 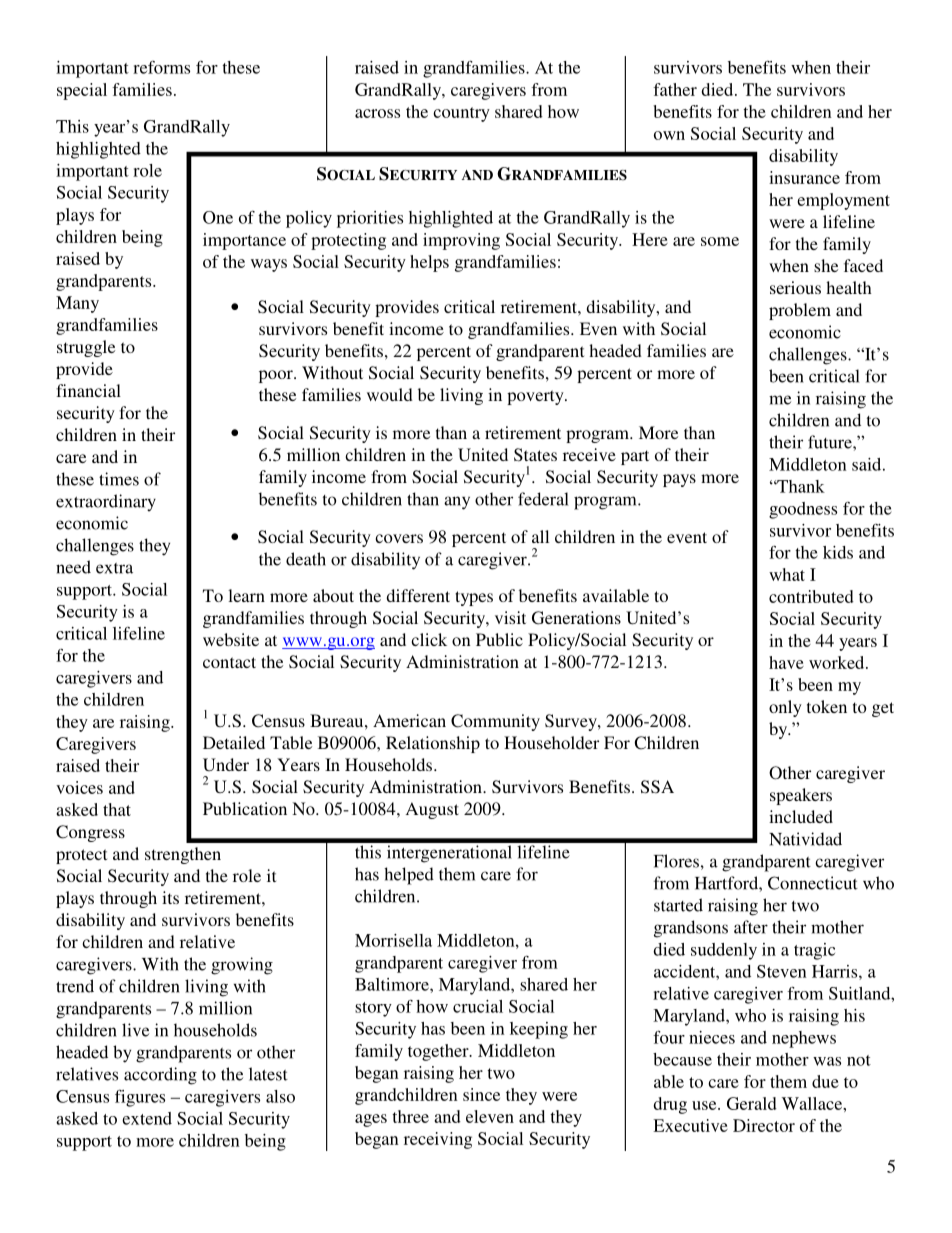 What do you see at coordinates (675, 89) in the screenshot?
I see `father` at bounding box center [675, 89].
